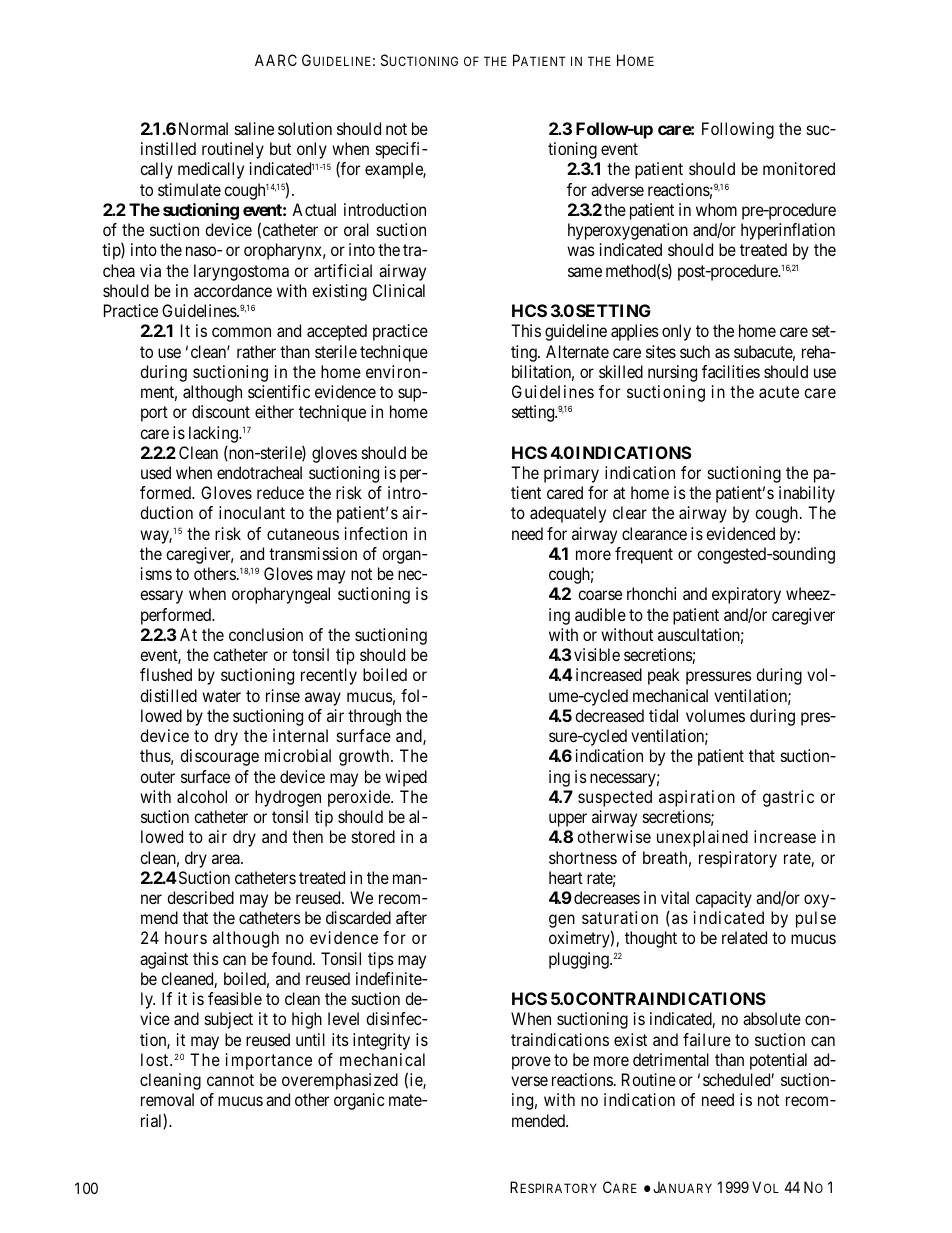 The image size is (952, 1233). I want to click on discount, so click(221, 411).
